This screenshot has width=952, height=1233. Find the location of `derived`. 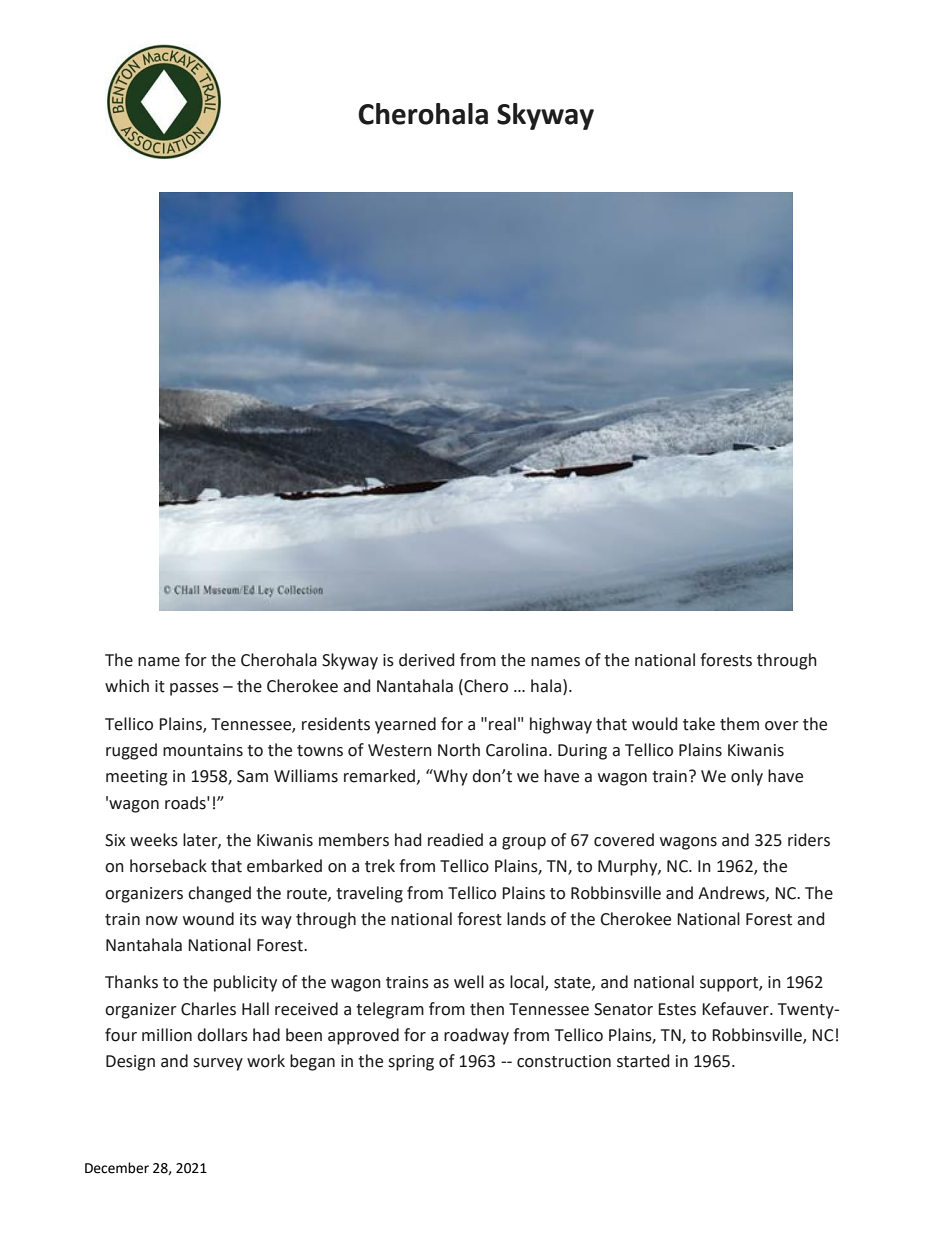

derived is located at coordinates (426, 660).
